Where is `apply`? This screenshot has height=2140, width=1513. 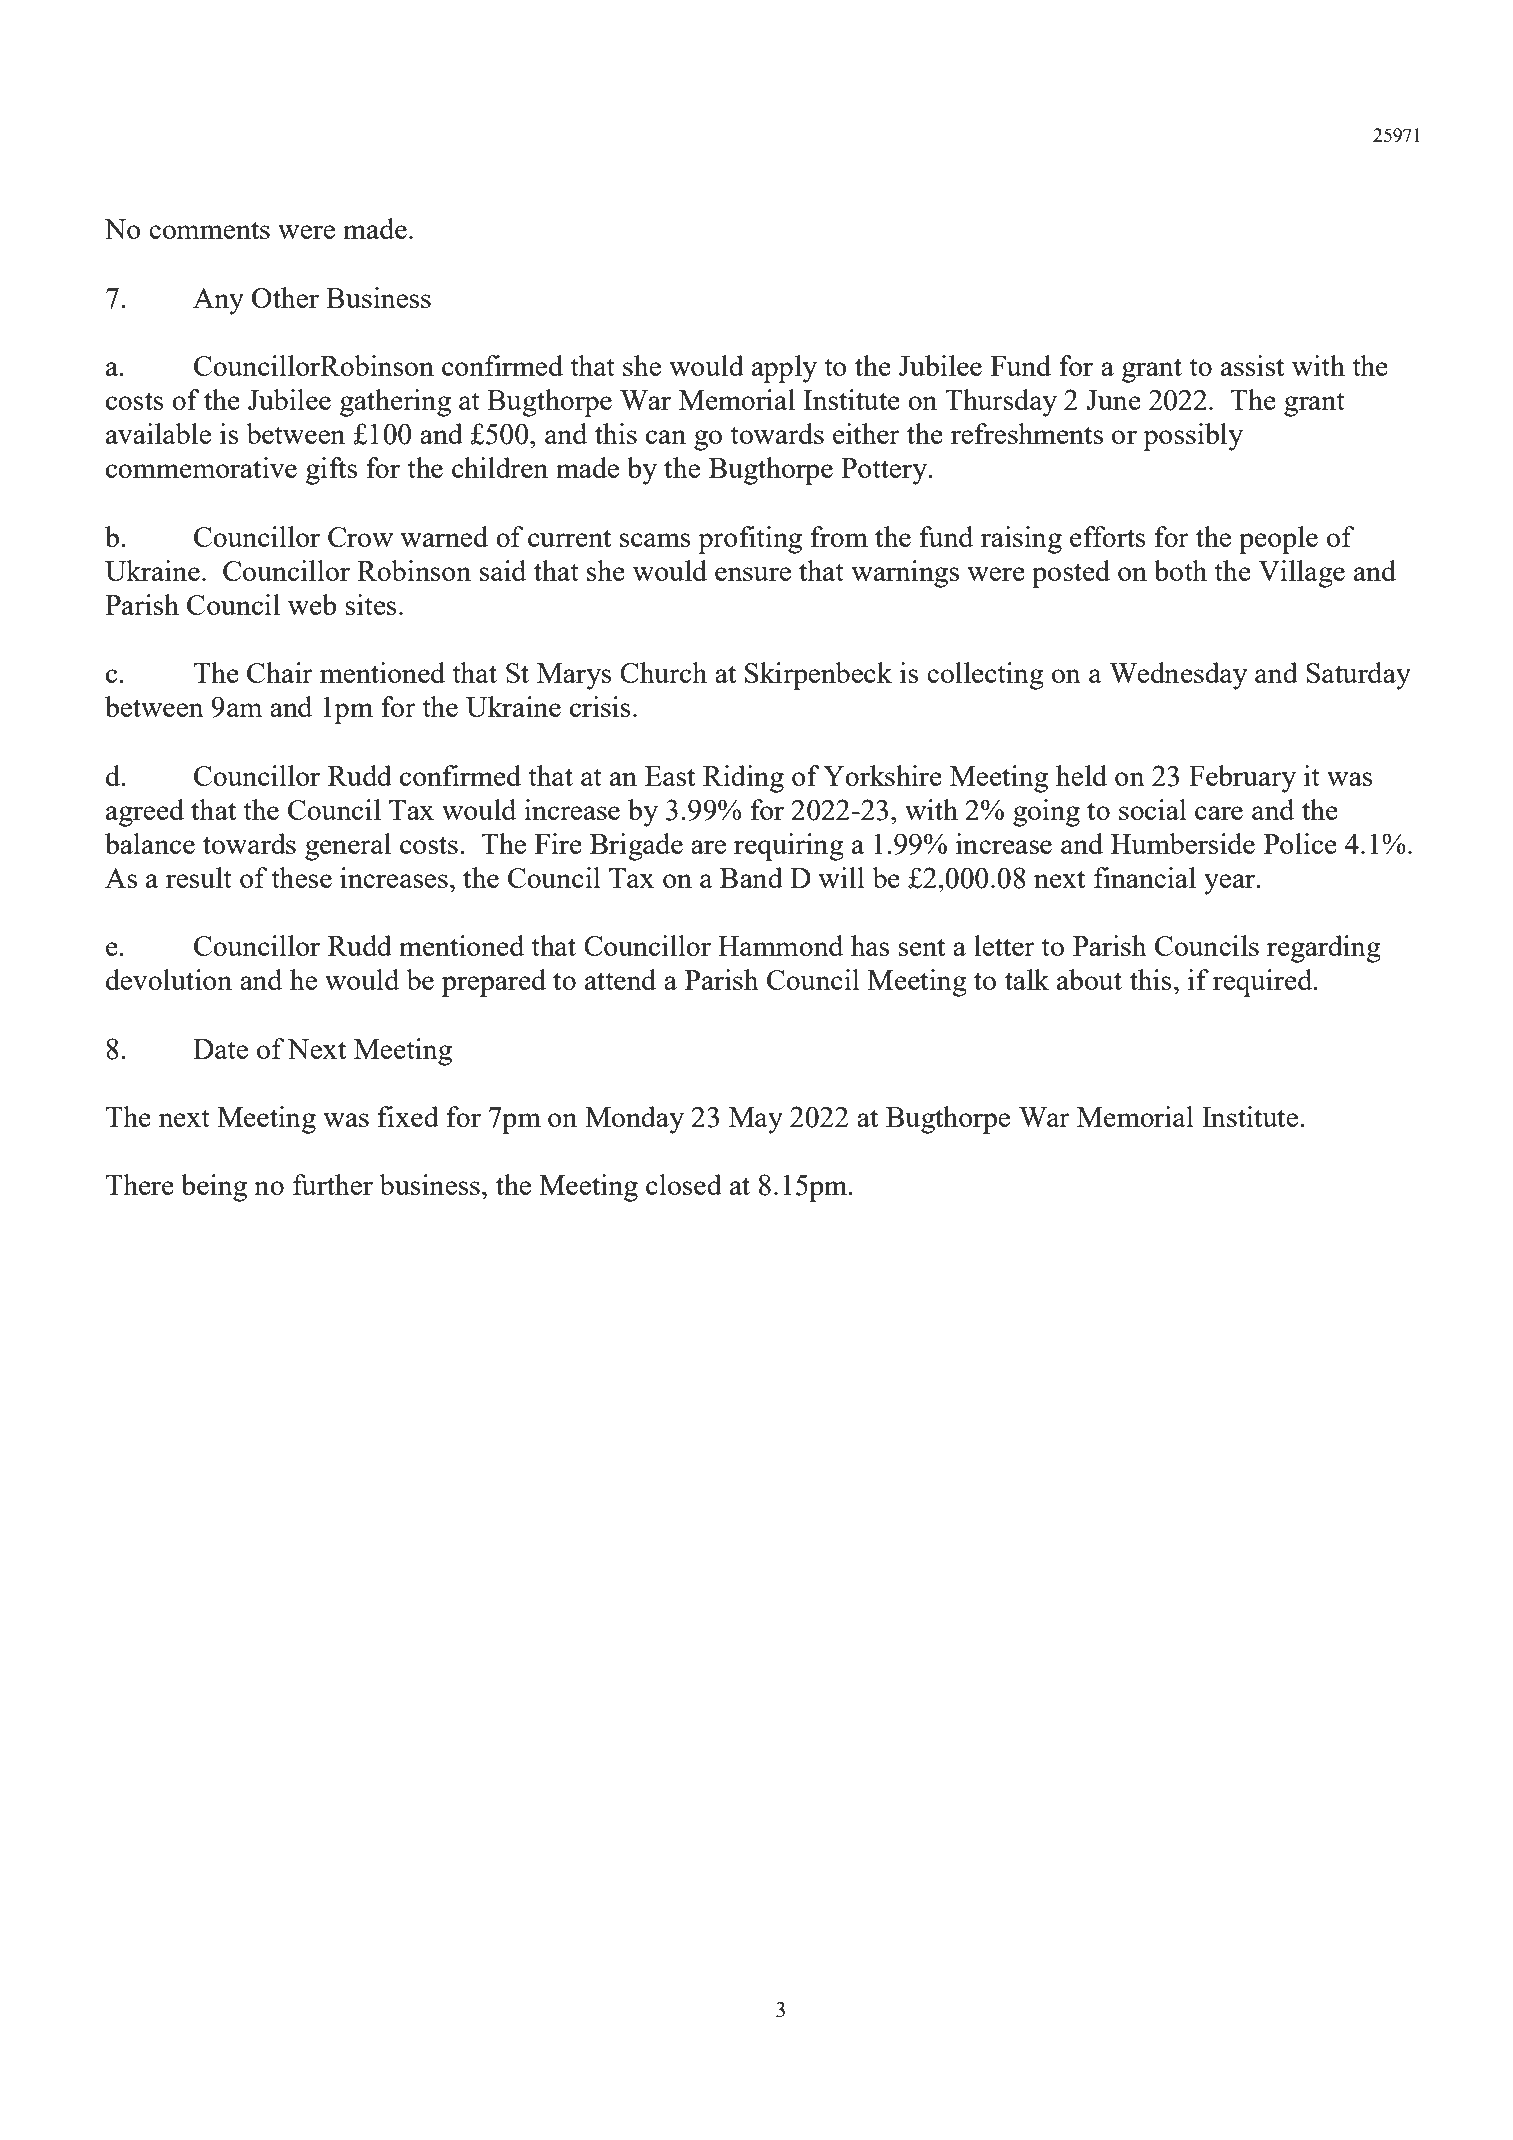
apply is located at coordinates (784, 369).
